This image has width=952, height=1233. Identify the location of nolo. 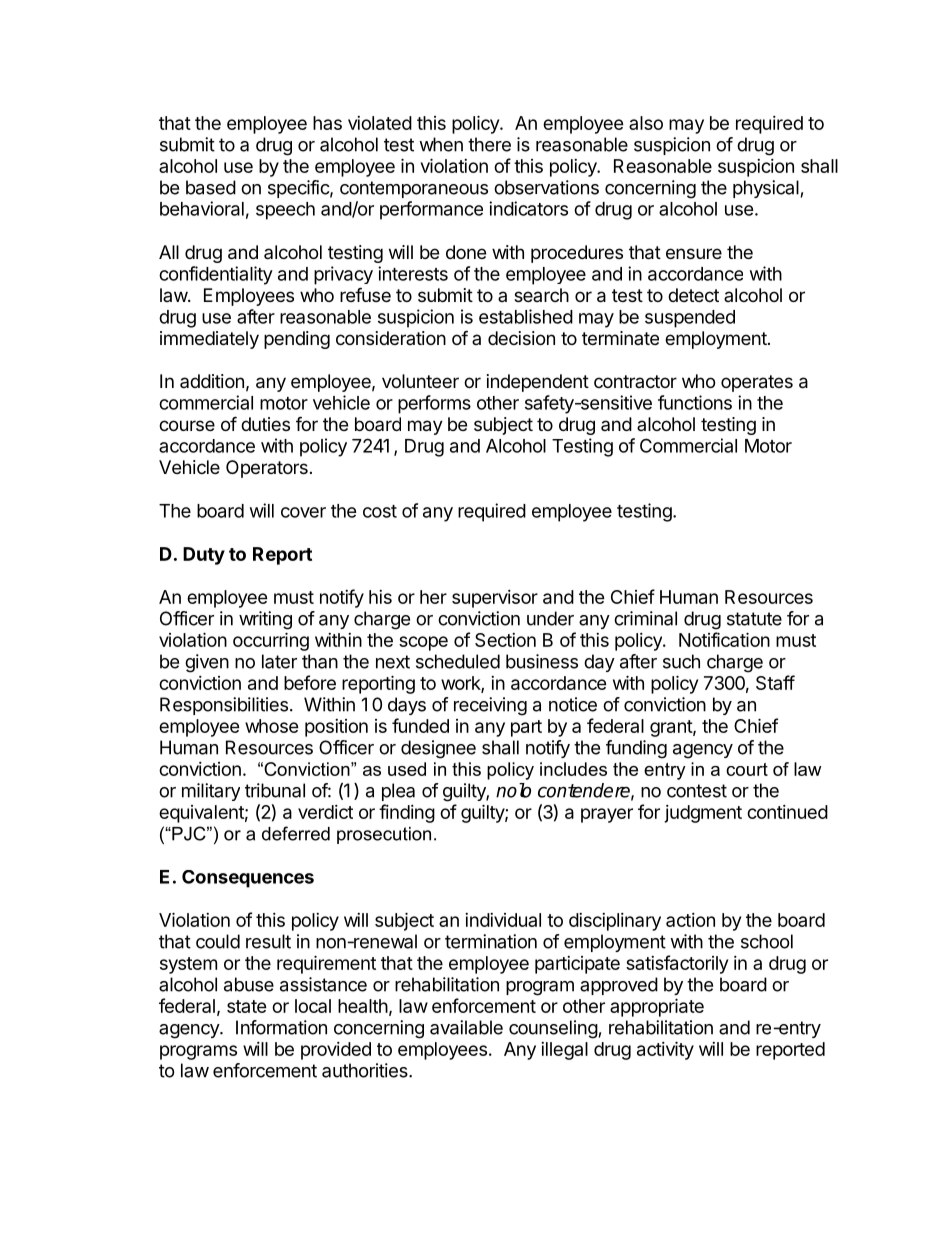
(513, 790).
